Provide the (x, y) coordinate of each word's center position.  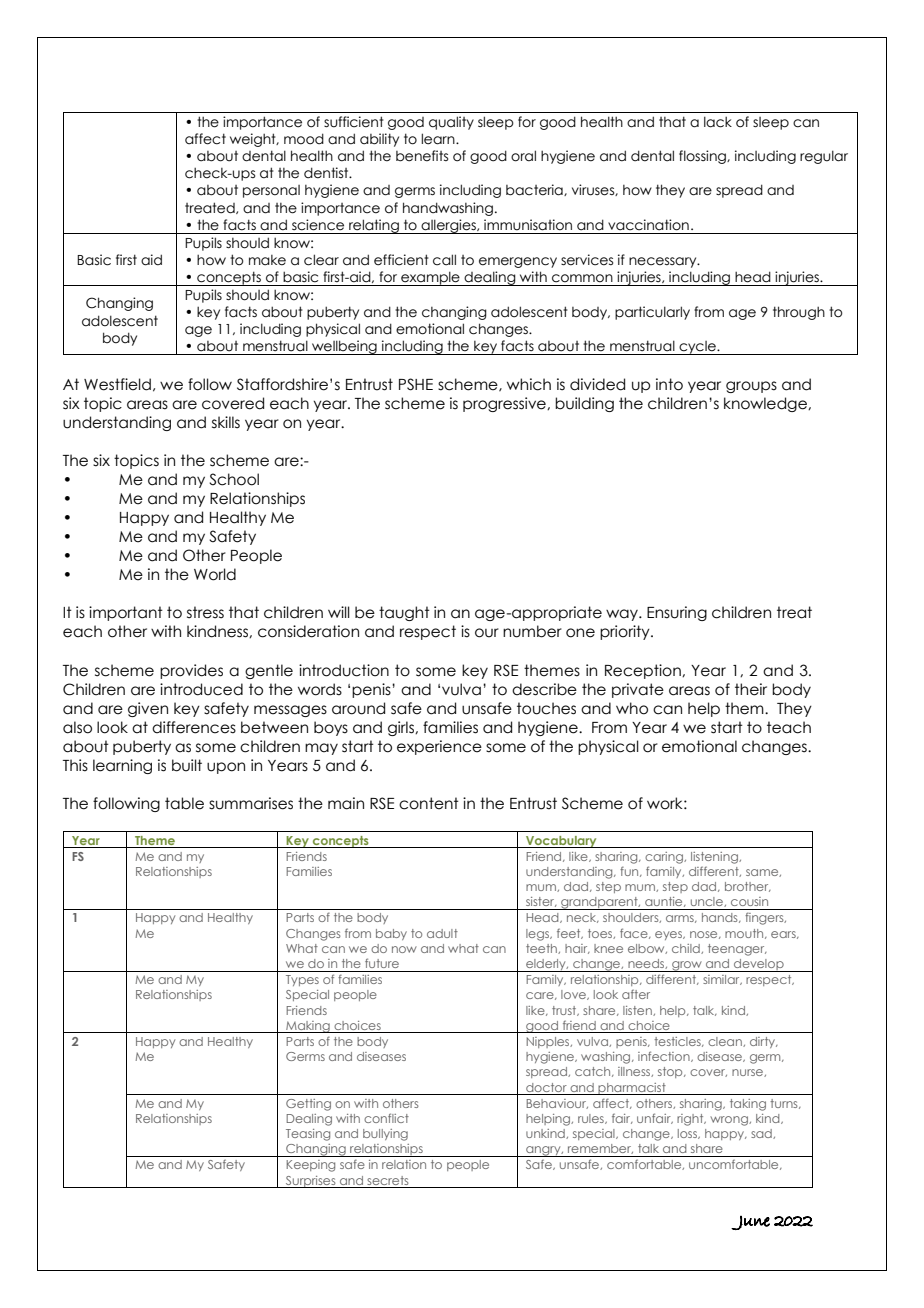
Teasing (308, 1135)
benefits (422, 156)
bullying (385, 1135)
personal (271, 191)
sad (762, 1134)
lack (718, 122)
